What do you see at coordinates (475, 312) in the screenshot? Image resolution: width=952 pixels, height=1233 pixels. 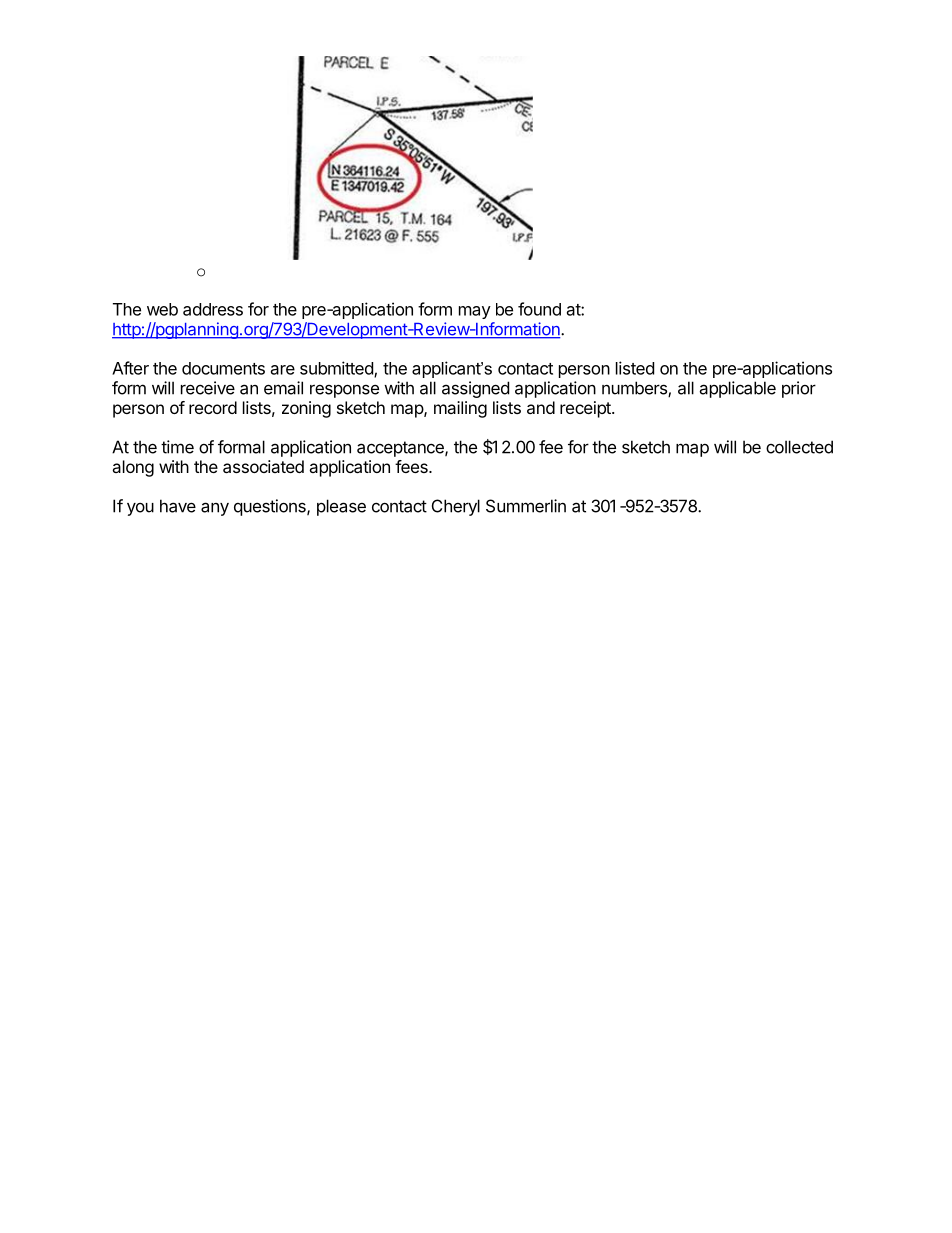 I see `may` at bounding box center [475, 312].
